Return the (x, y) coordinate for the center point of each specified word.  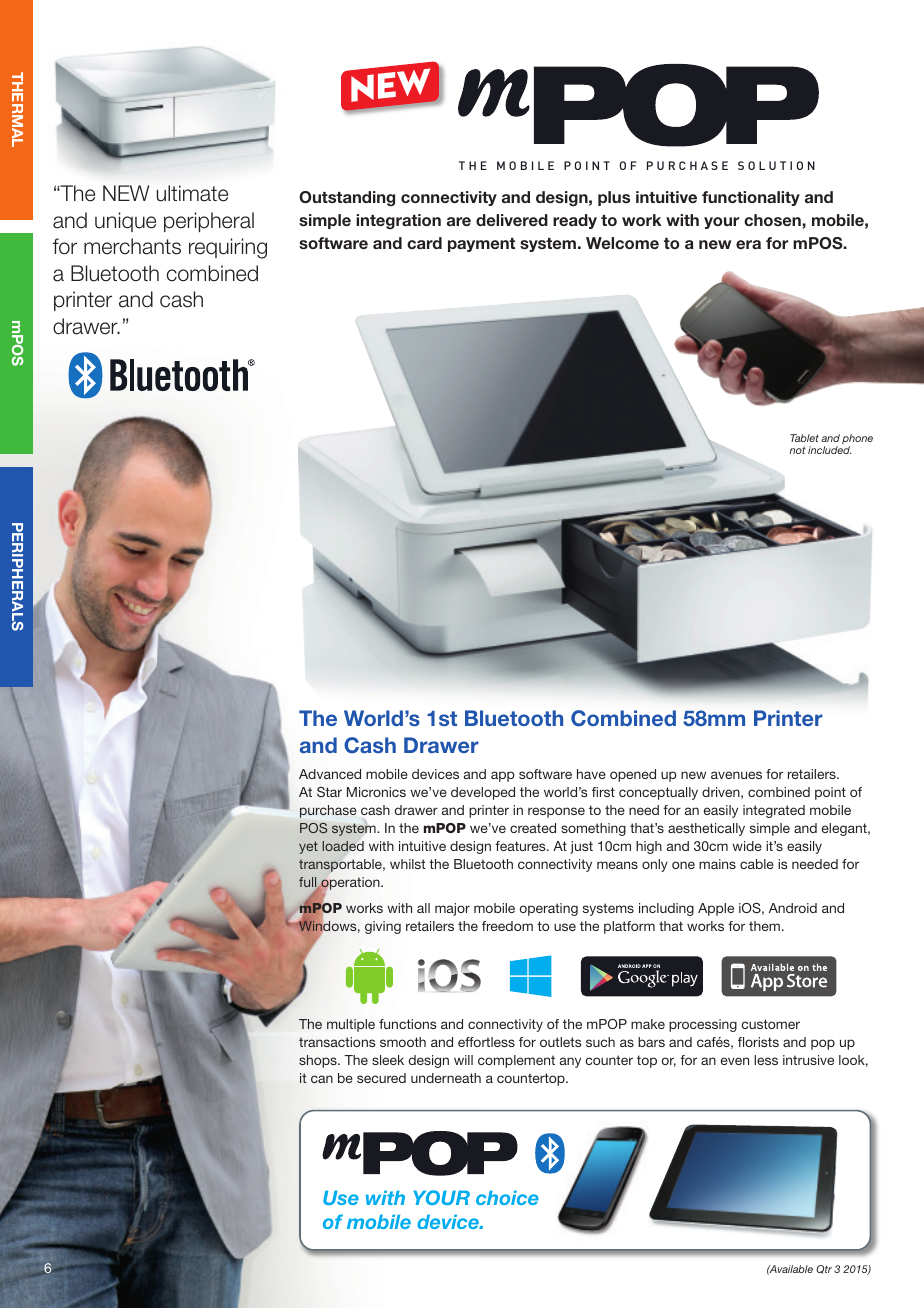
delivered (512, 220)
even (735, 1061)
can (322, 1079)
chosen (773, 220)
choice (507, 1197)
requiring (228, 248)
